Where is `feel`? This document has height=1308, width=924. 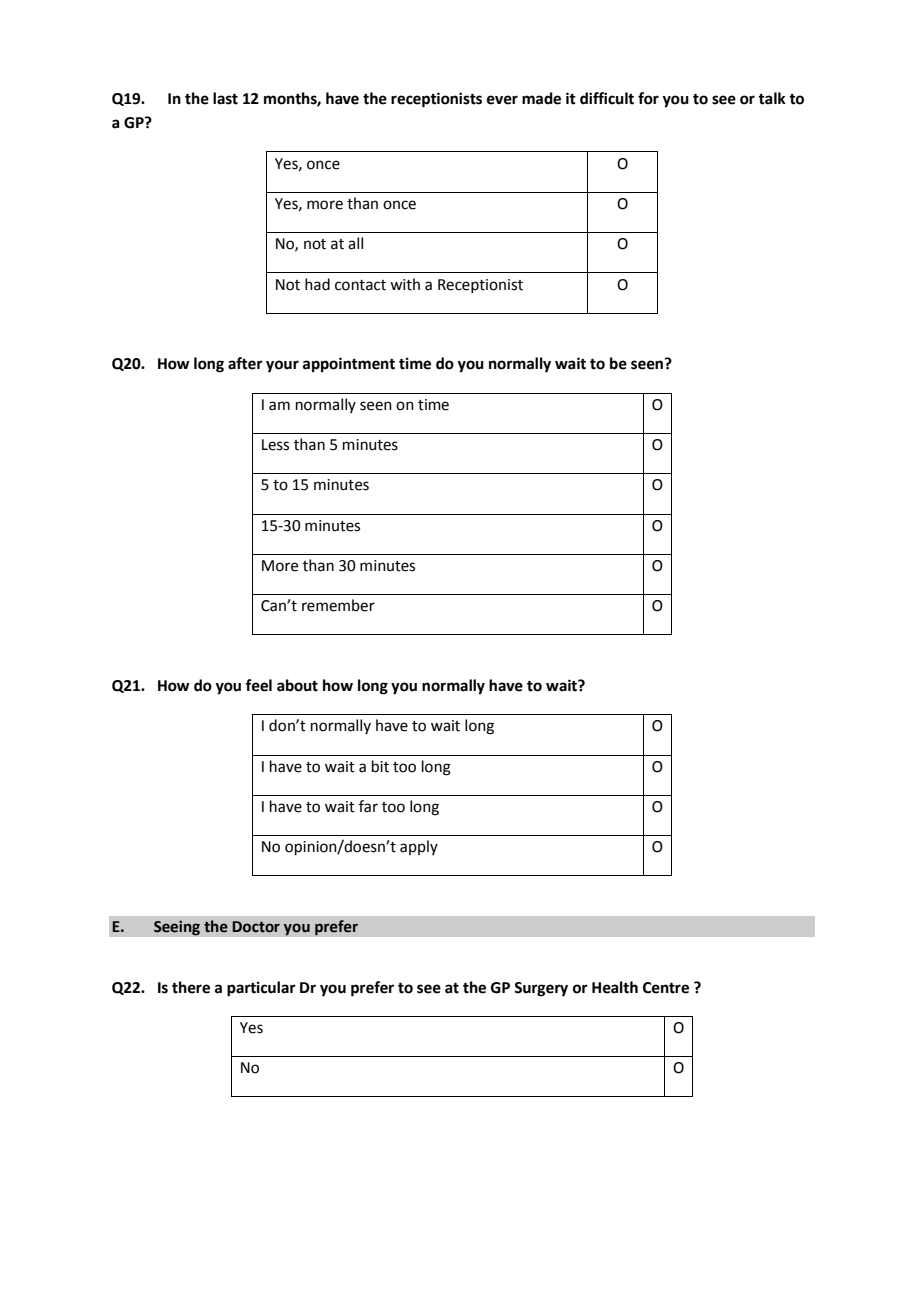
feel is located at coordinates (258, 685).
